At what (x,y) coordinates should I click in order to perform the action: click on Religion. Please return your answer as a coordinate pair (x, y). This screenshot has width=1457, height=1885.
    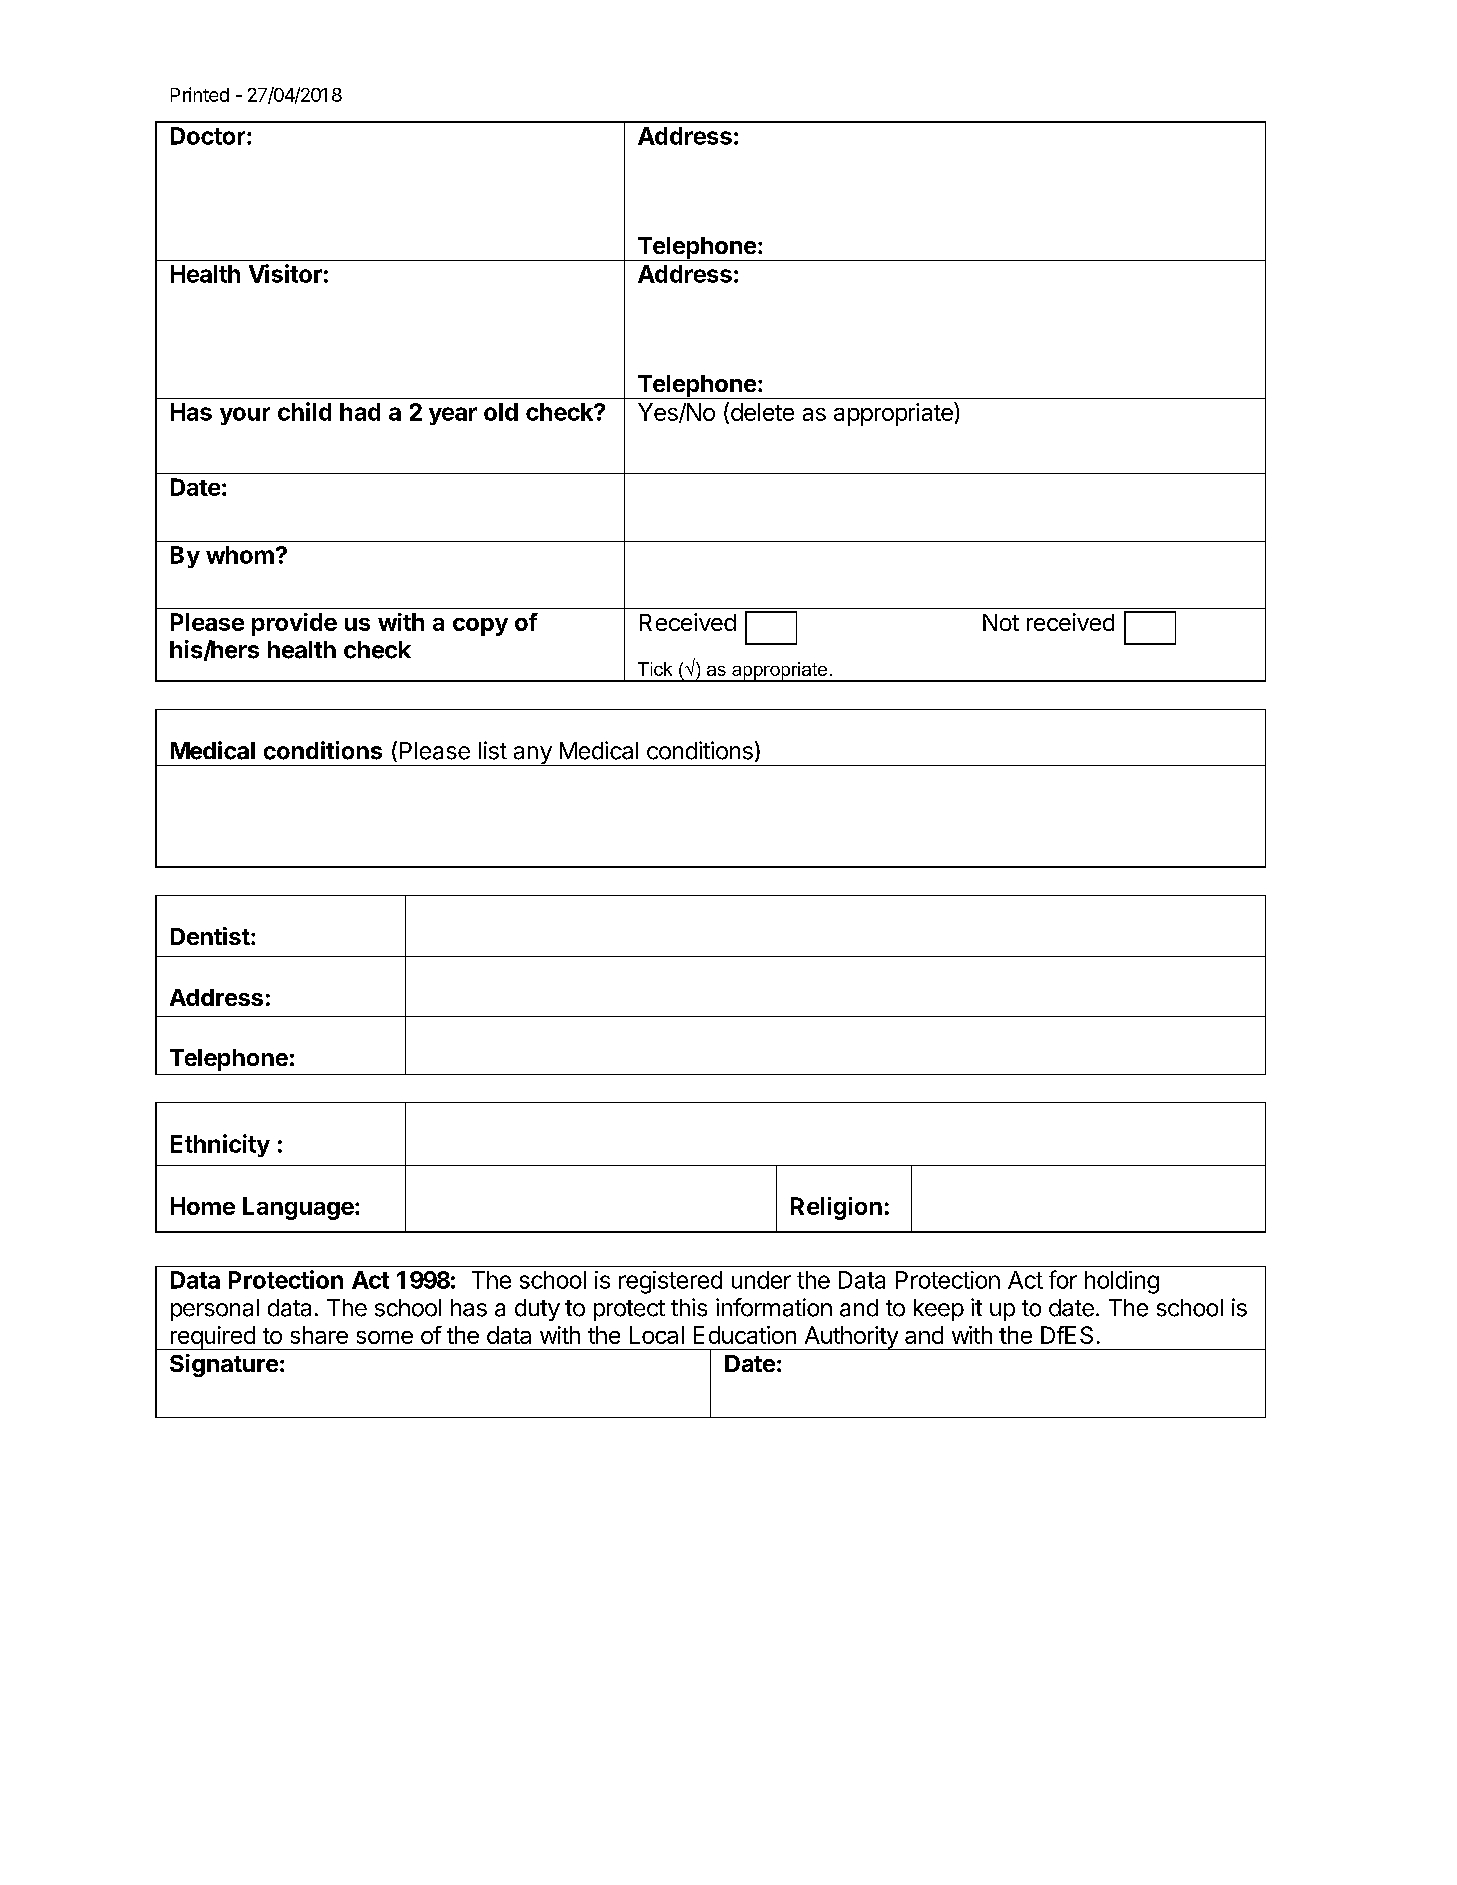
    Looking at the image, I should click on (836, 1208).
